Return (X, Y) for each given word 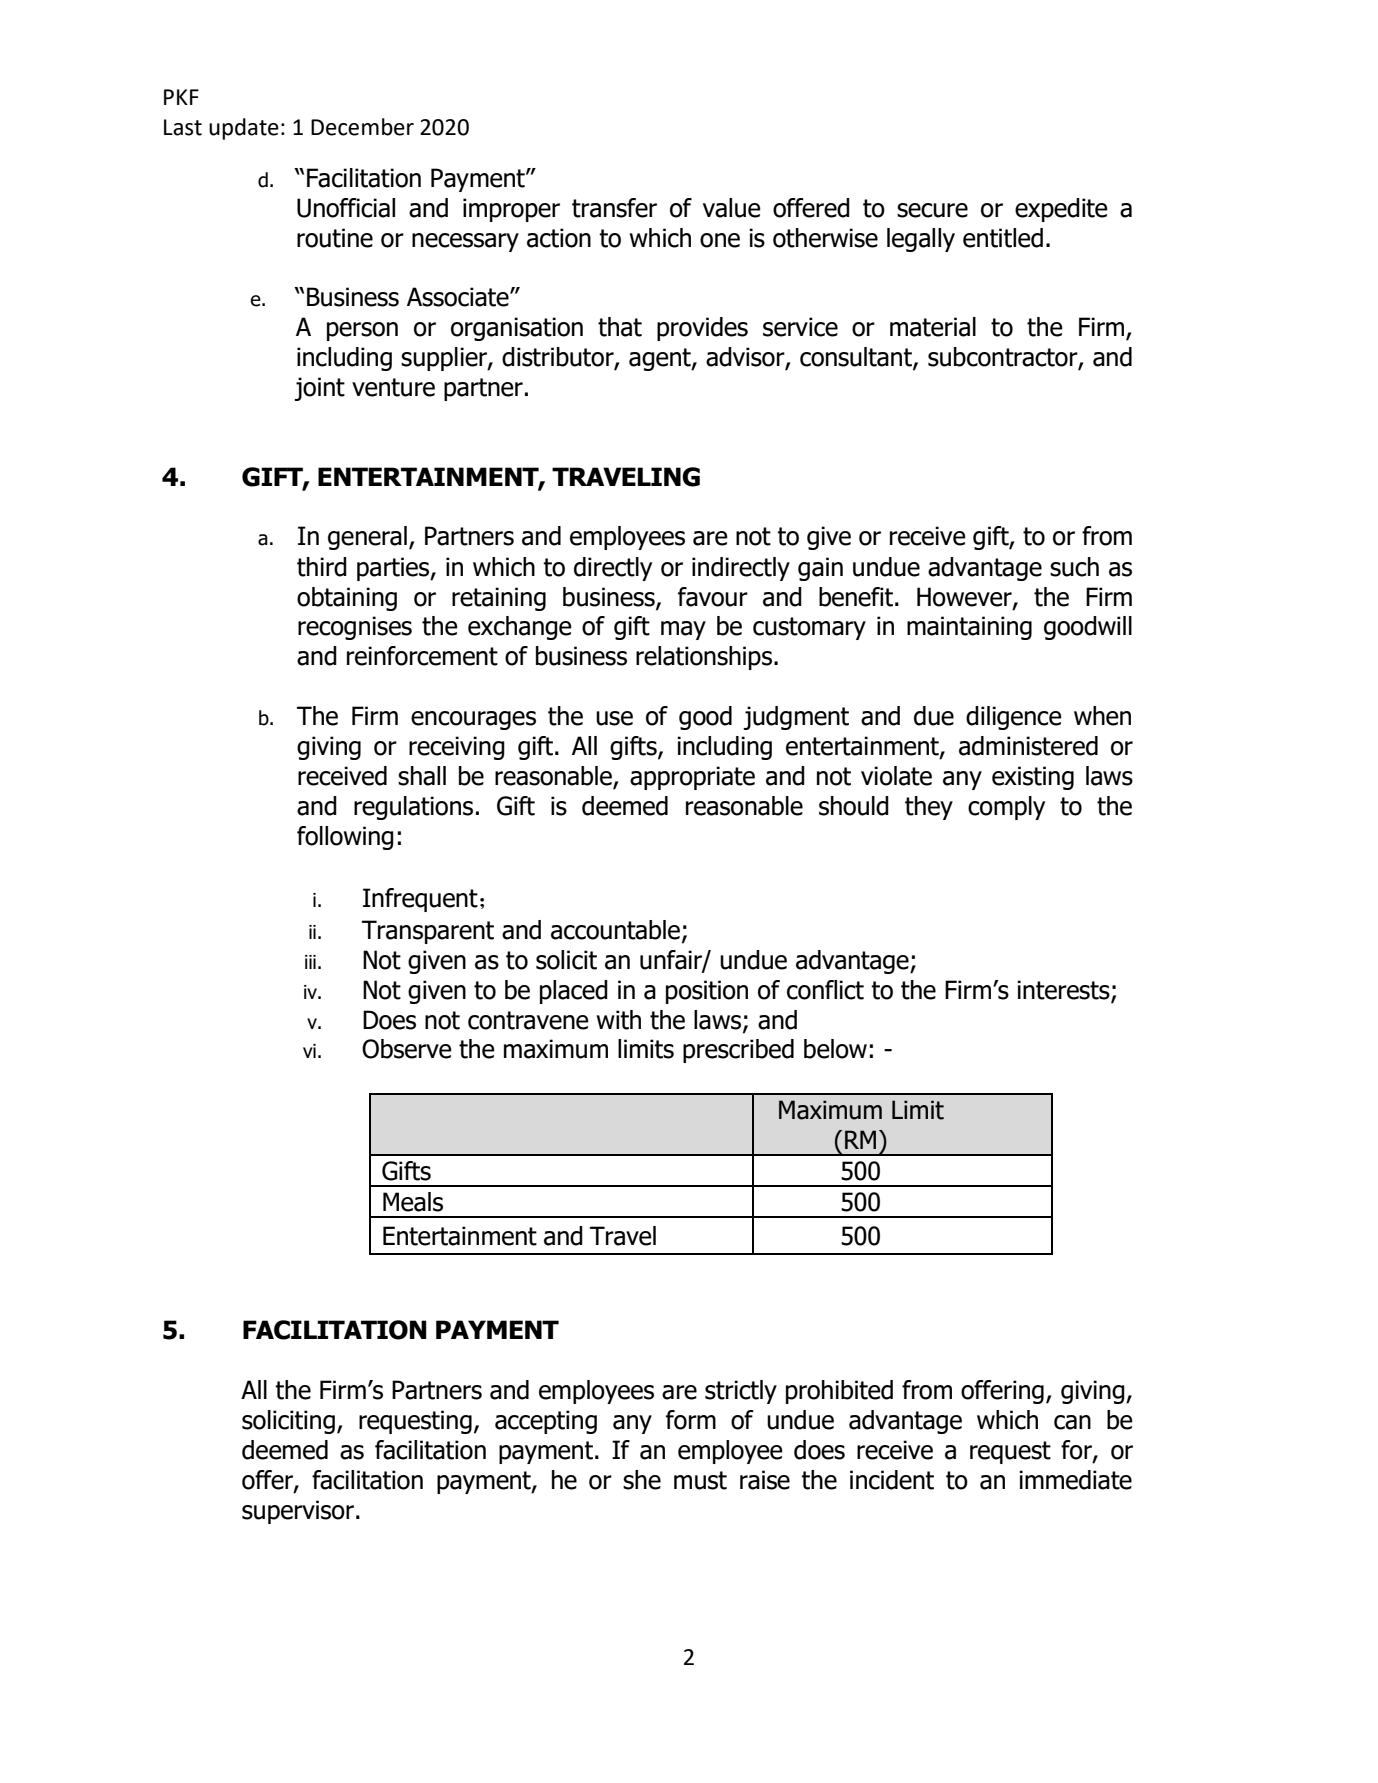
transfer (614, 208)
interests (1064, 990)
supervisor (298, 1512)
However (965, 597)
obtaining (347, 599)
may (683, 630)
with (619, 1020)
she (642, 1480)
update (244, 129)
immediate (1075, 1480)
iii (310, 962)
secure (932, 210)
